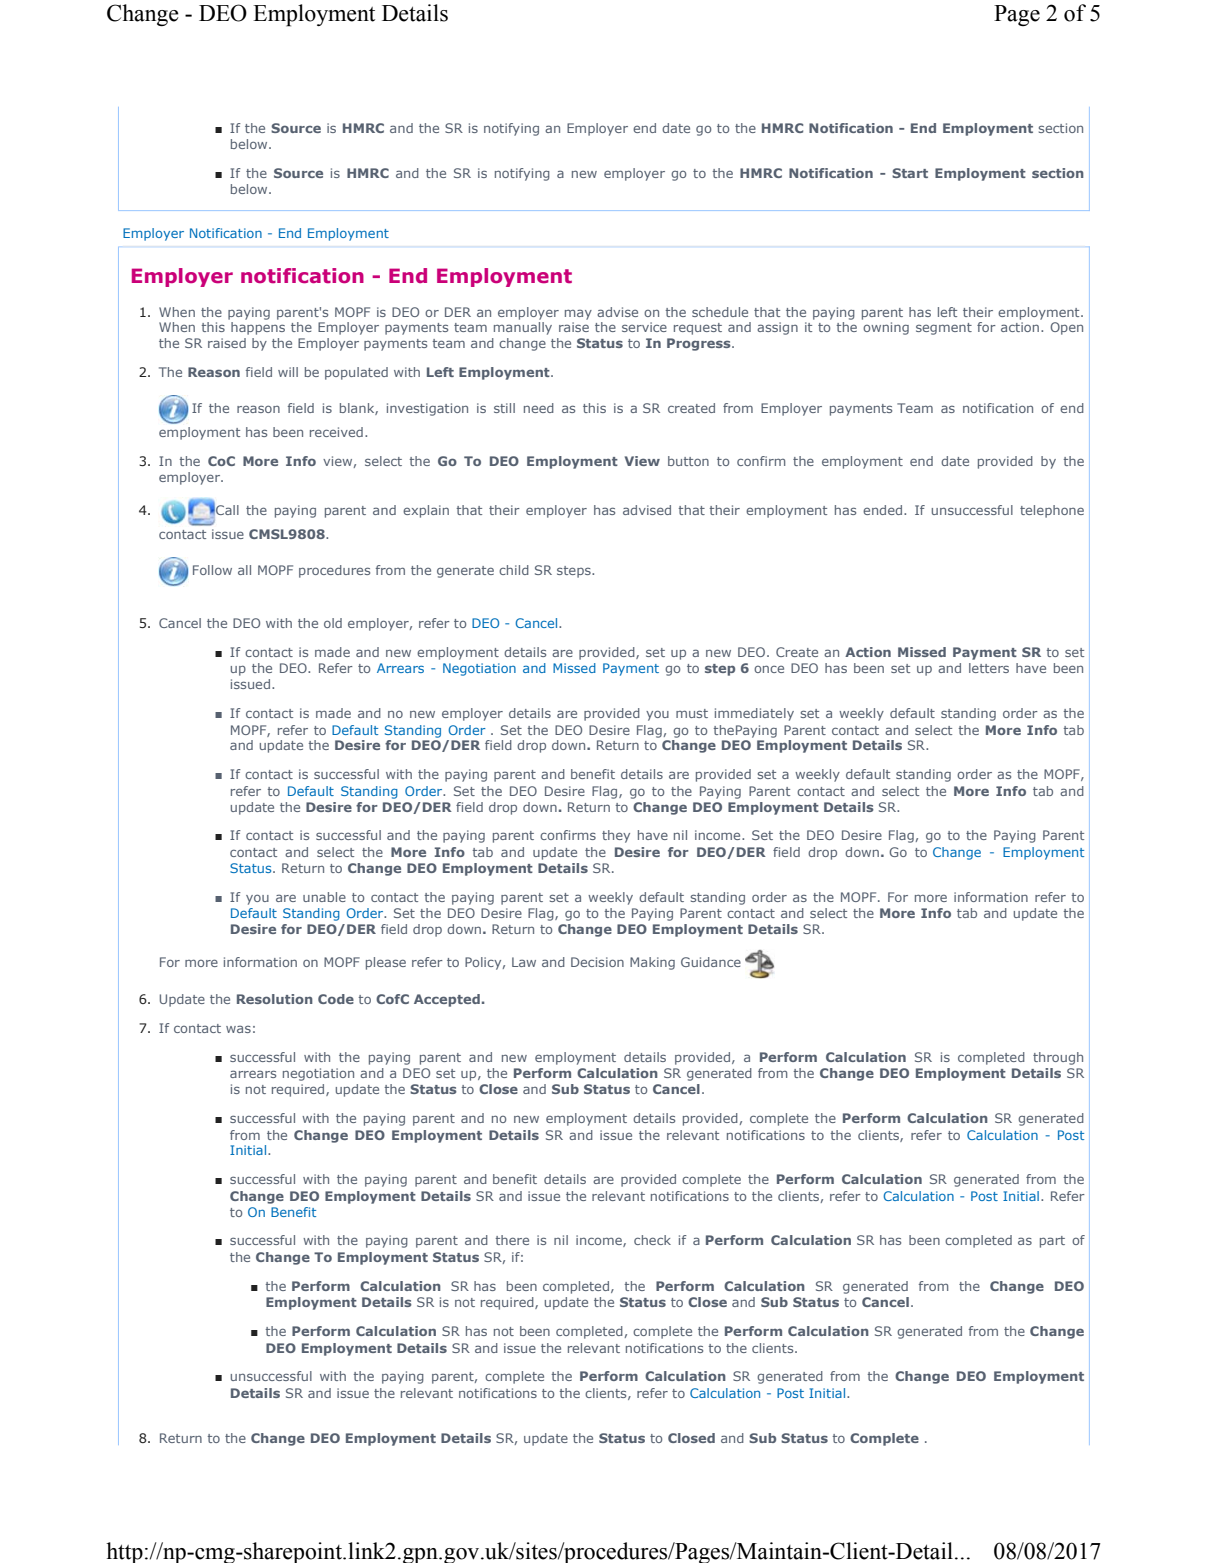 The height and width of the screenshot is (1563, 1208). What do you see at coordinates (910, 173) in the screenshot?
I see `Start` at bounding box center [910, 173].
